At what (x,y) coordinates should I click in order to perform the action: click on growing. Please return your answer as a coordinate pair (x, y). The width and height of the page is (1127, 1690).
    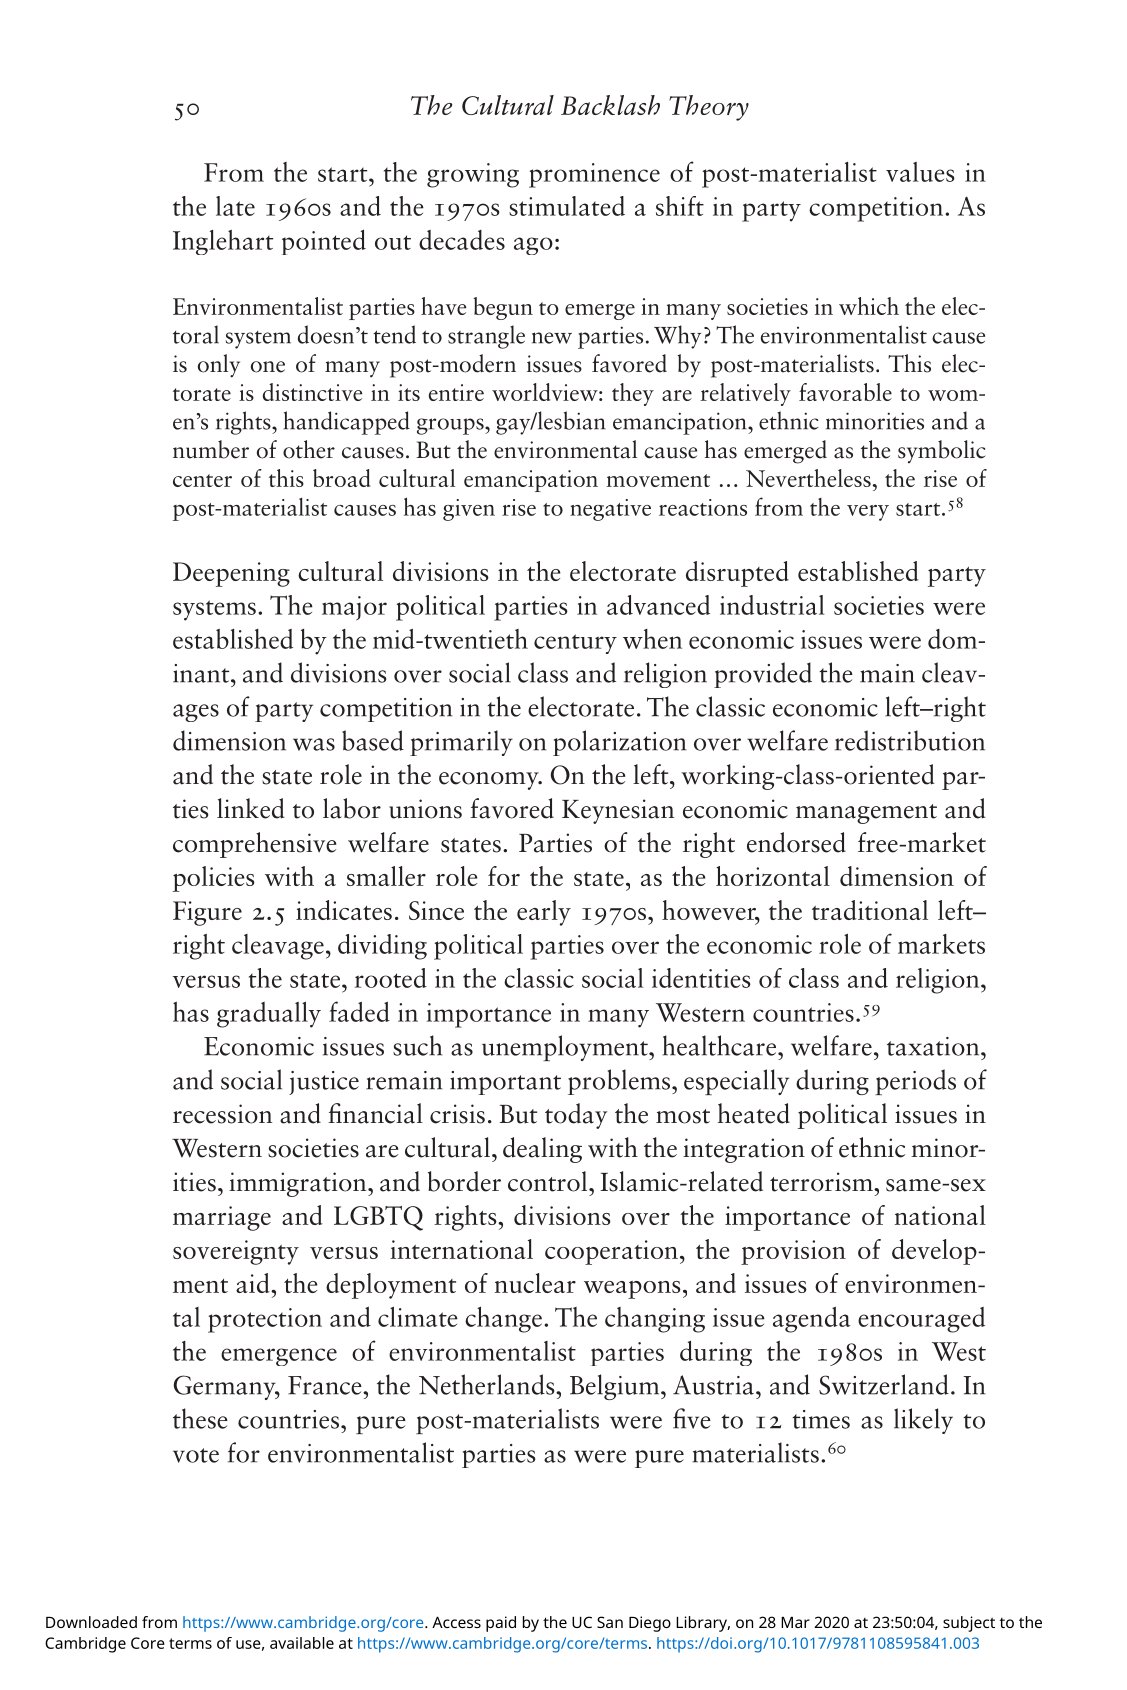
    Looking at the image, I should click on (473, 175).
